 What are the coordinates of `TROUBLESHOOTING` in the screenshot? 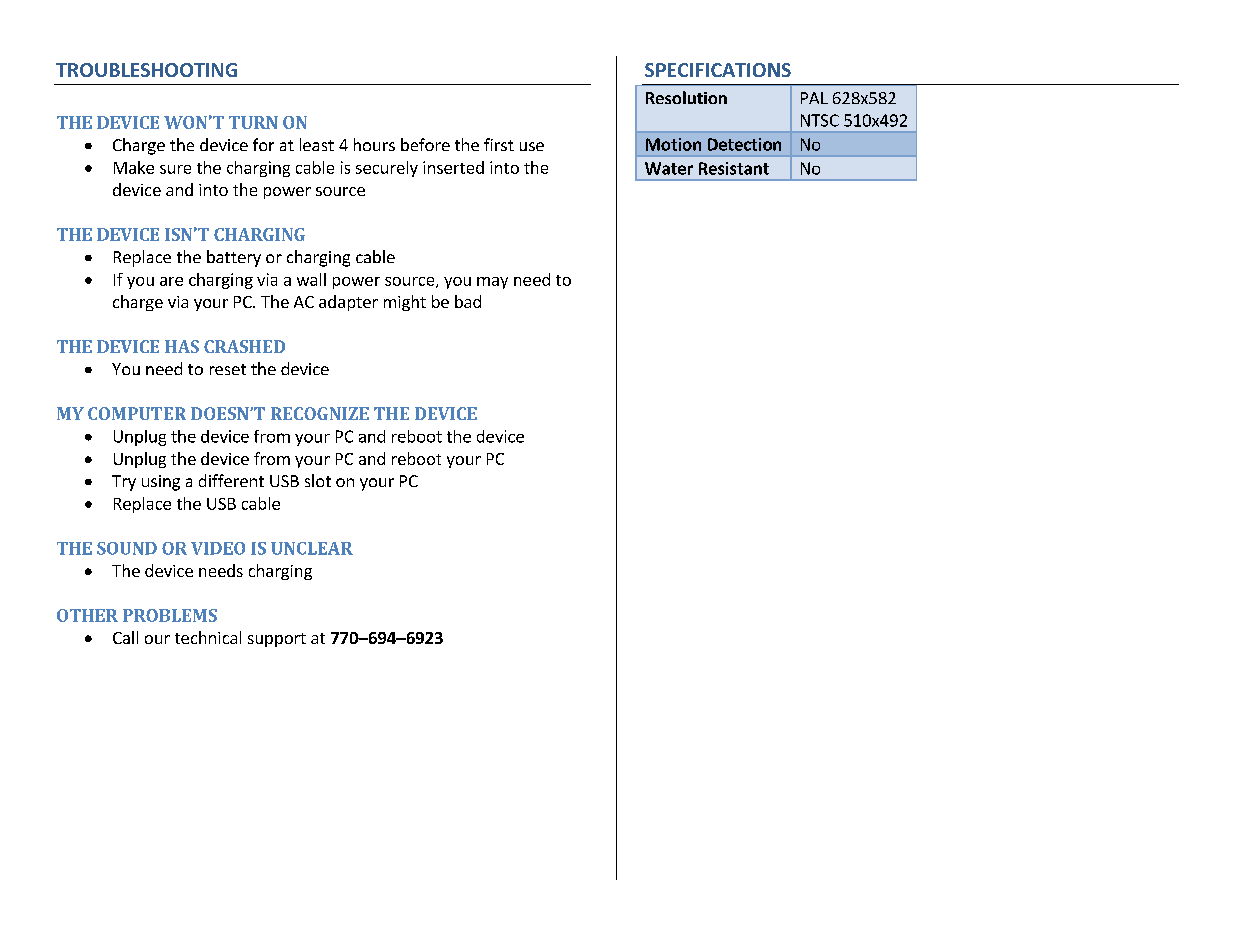 It's located at (146, 70).
